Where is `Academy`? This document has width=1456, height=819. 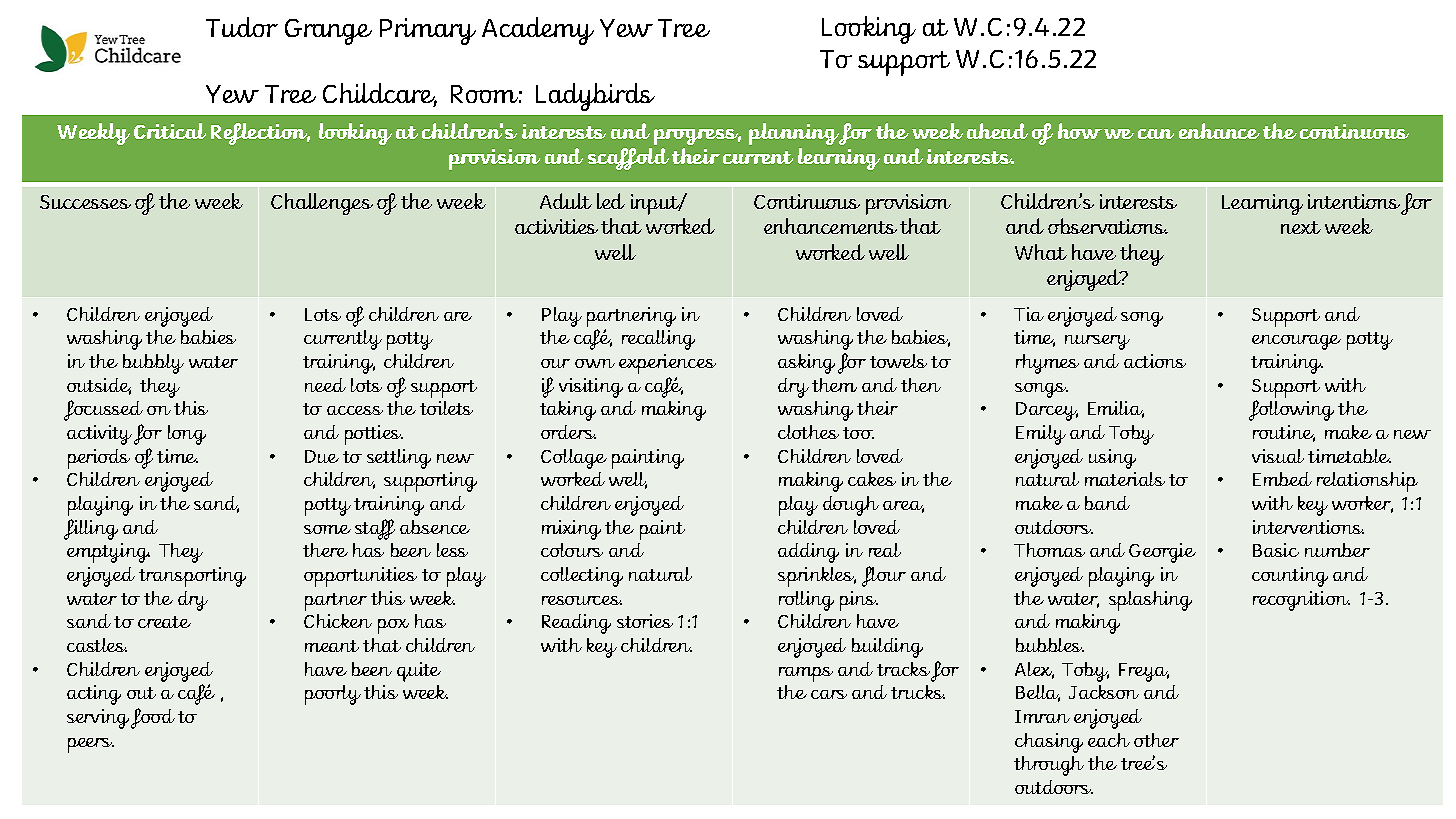
Academy is located at coordinates (538, 31).
